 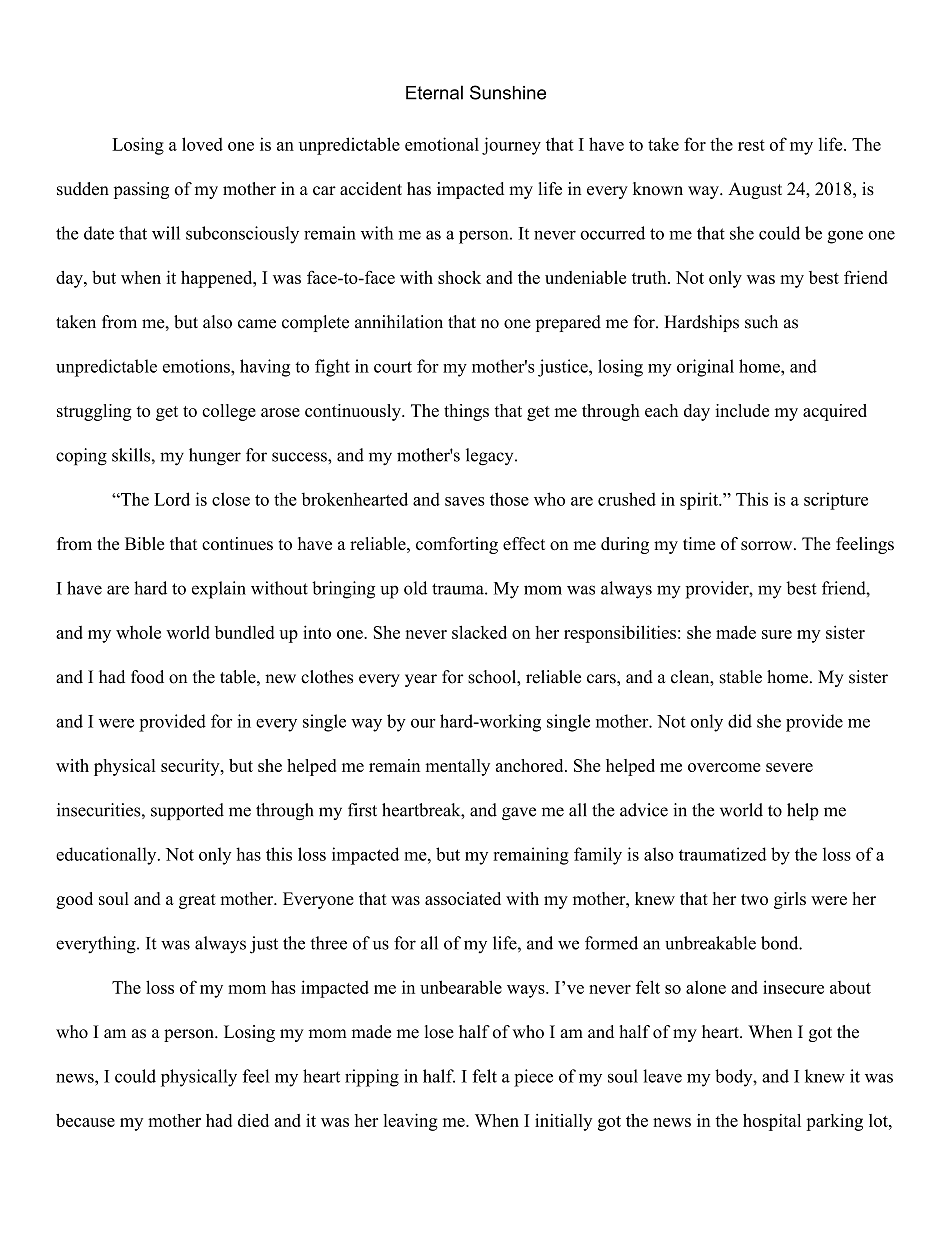 I want to click on court, so click(x=393, y=367).
